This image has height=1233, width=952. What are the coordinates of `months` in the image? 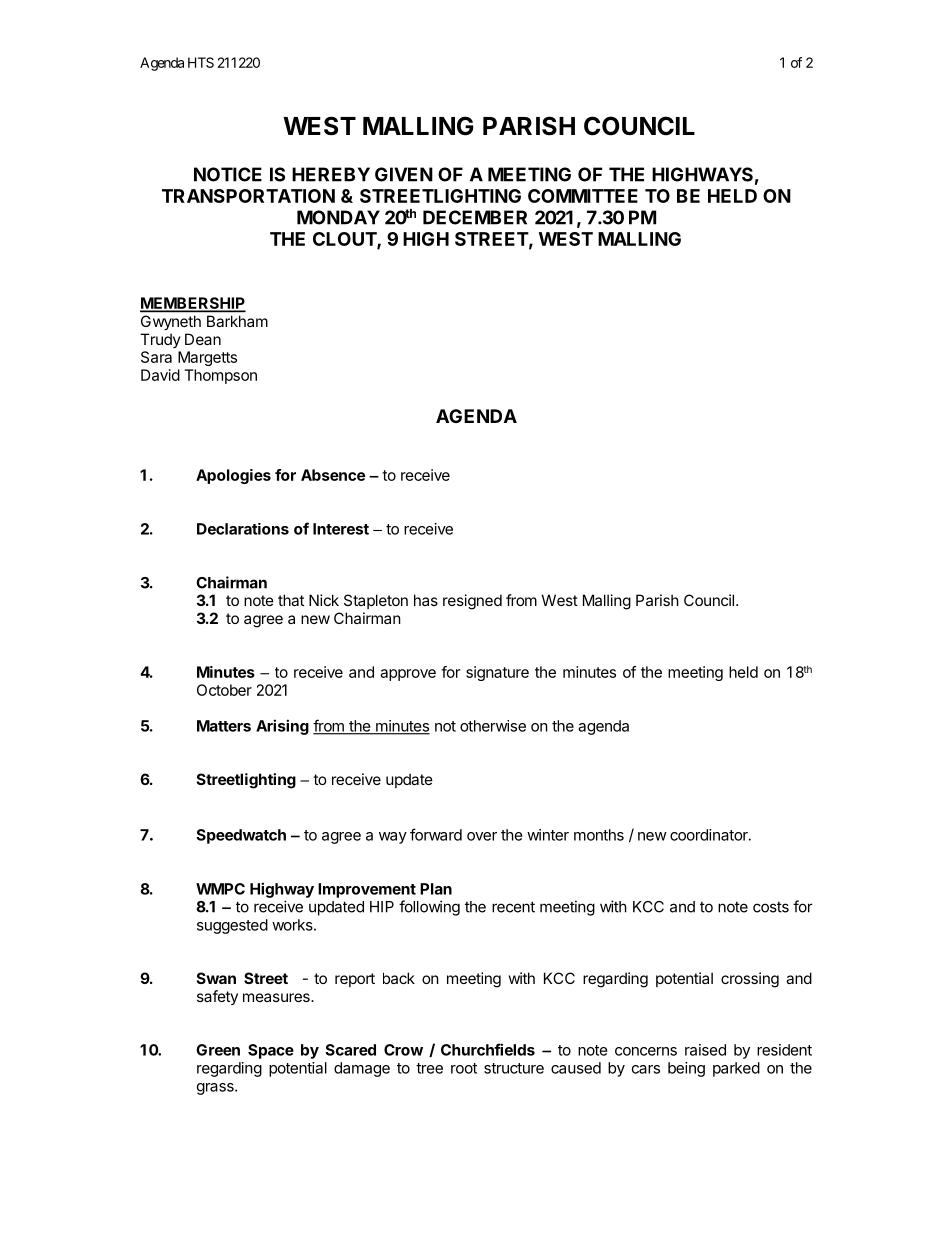 It's located at (599, 835).
